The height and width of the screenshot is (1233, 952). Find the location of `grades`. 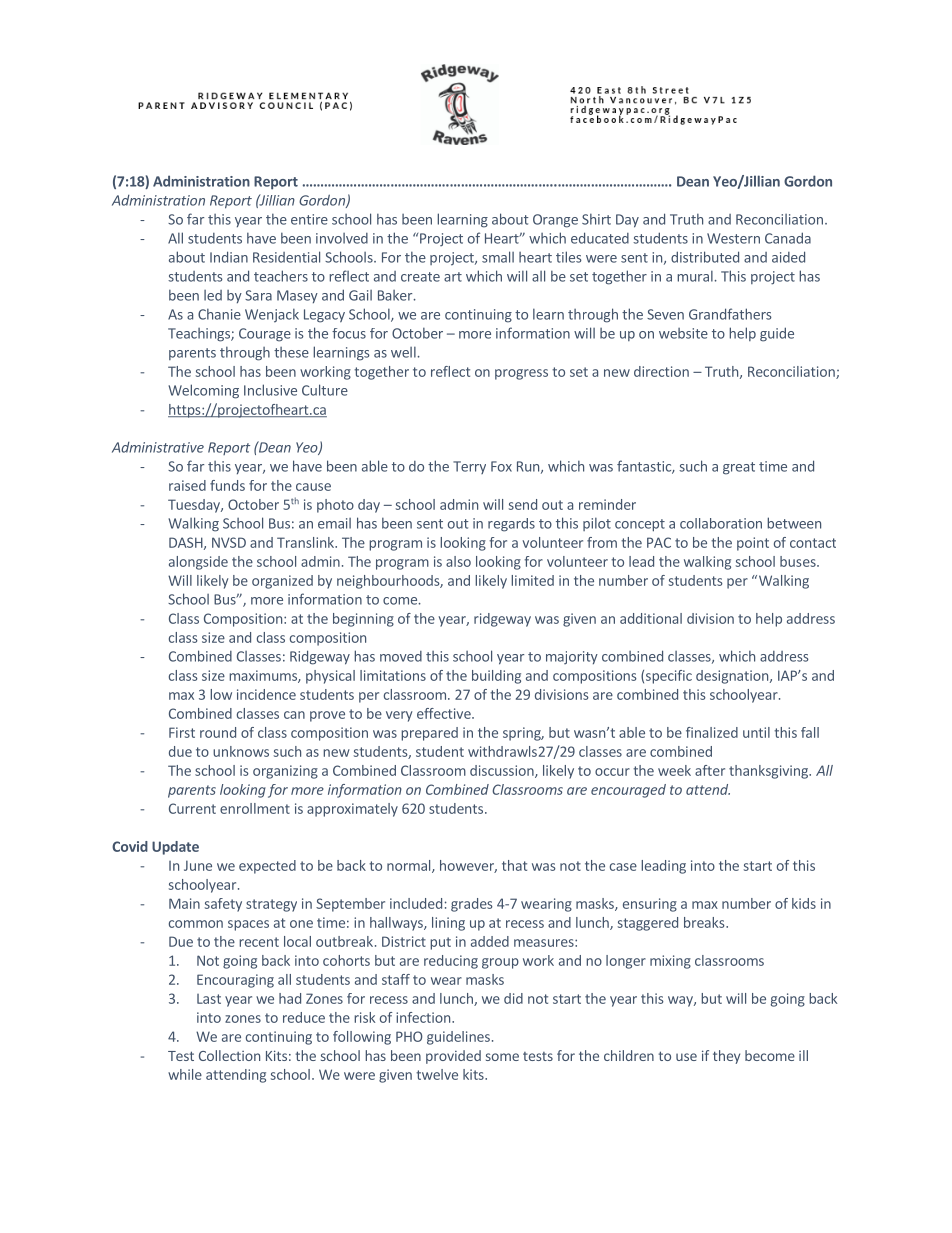

grades is located at coordinates (472, 905).
